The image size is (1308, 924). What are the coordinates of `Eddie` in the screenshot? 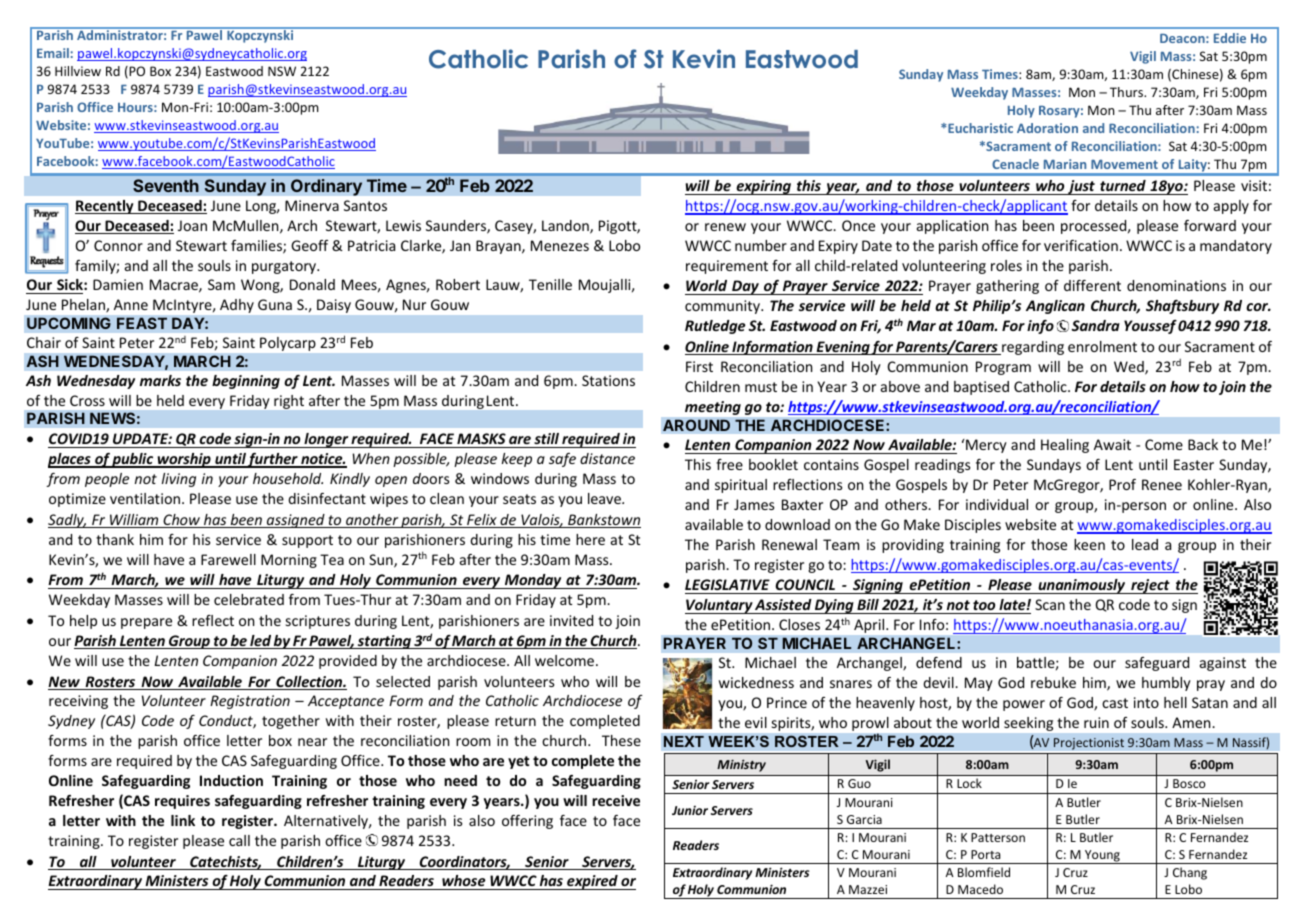 It's located at (1230, 38).
